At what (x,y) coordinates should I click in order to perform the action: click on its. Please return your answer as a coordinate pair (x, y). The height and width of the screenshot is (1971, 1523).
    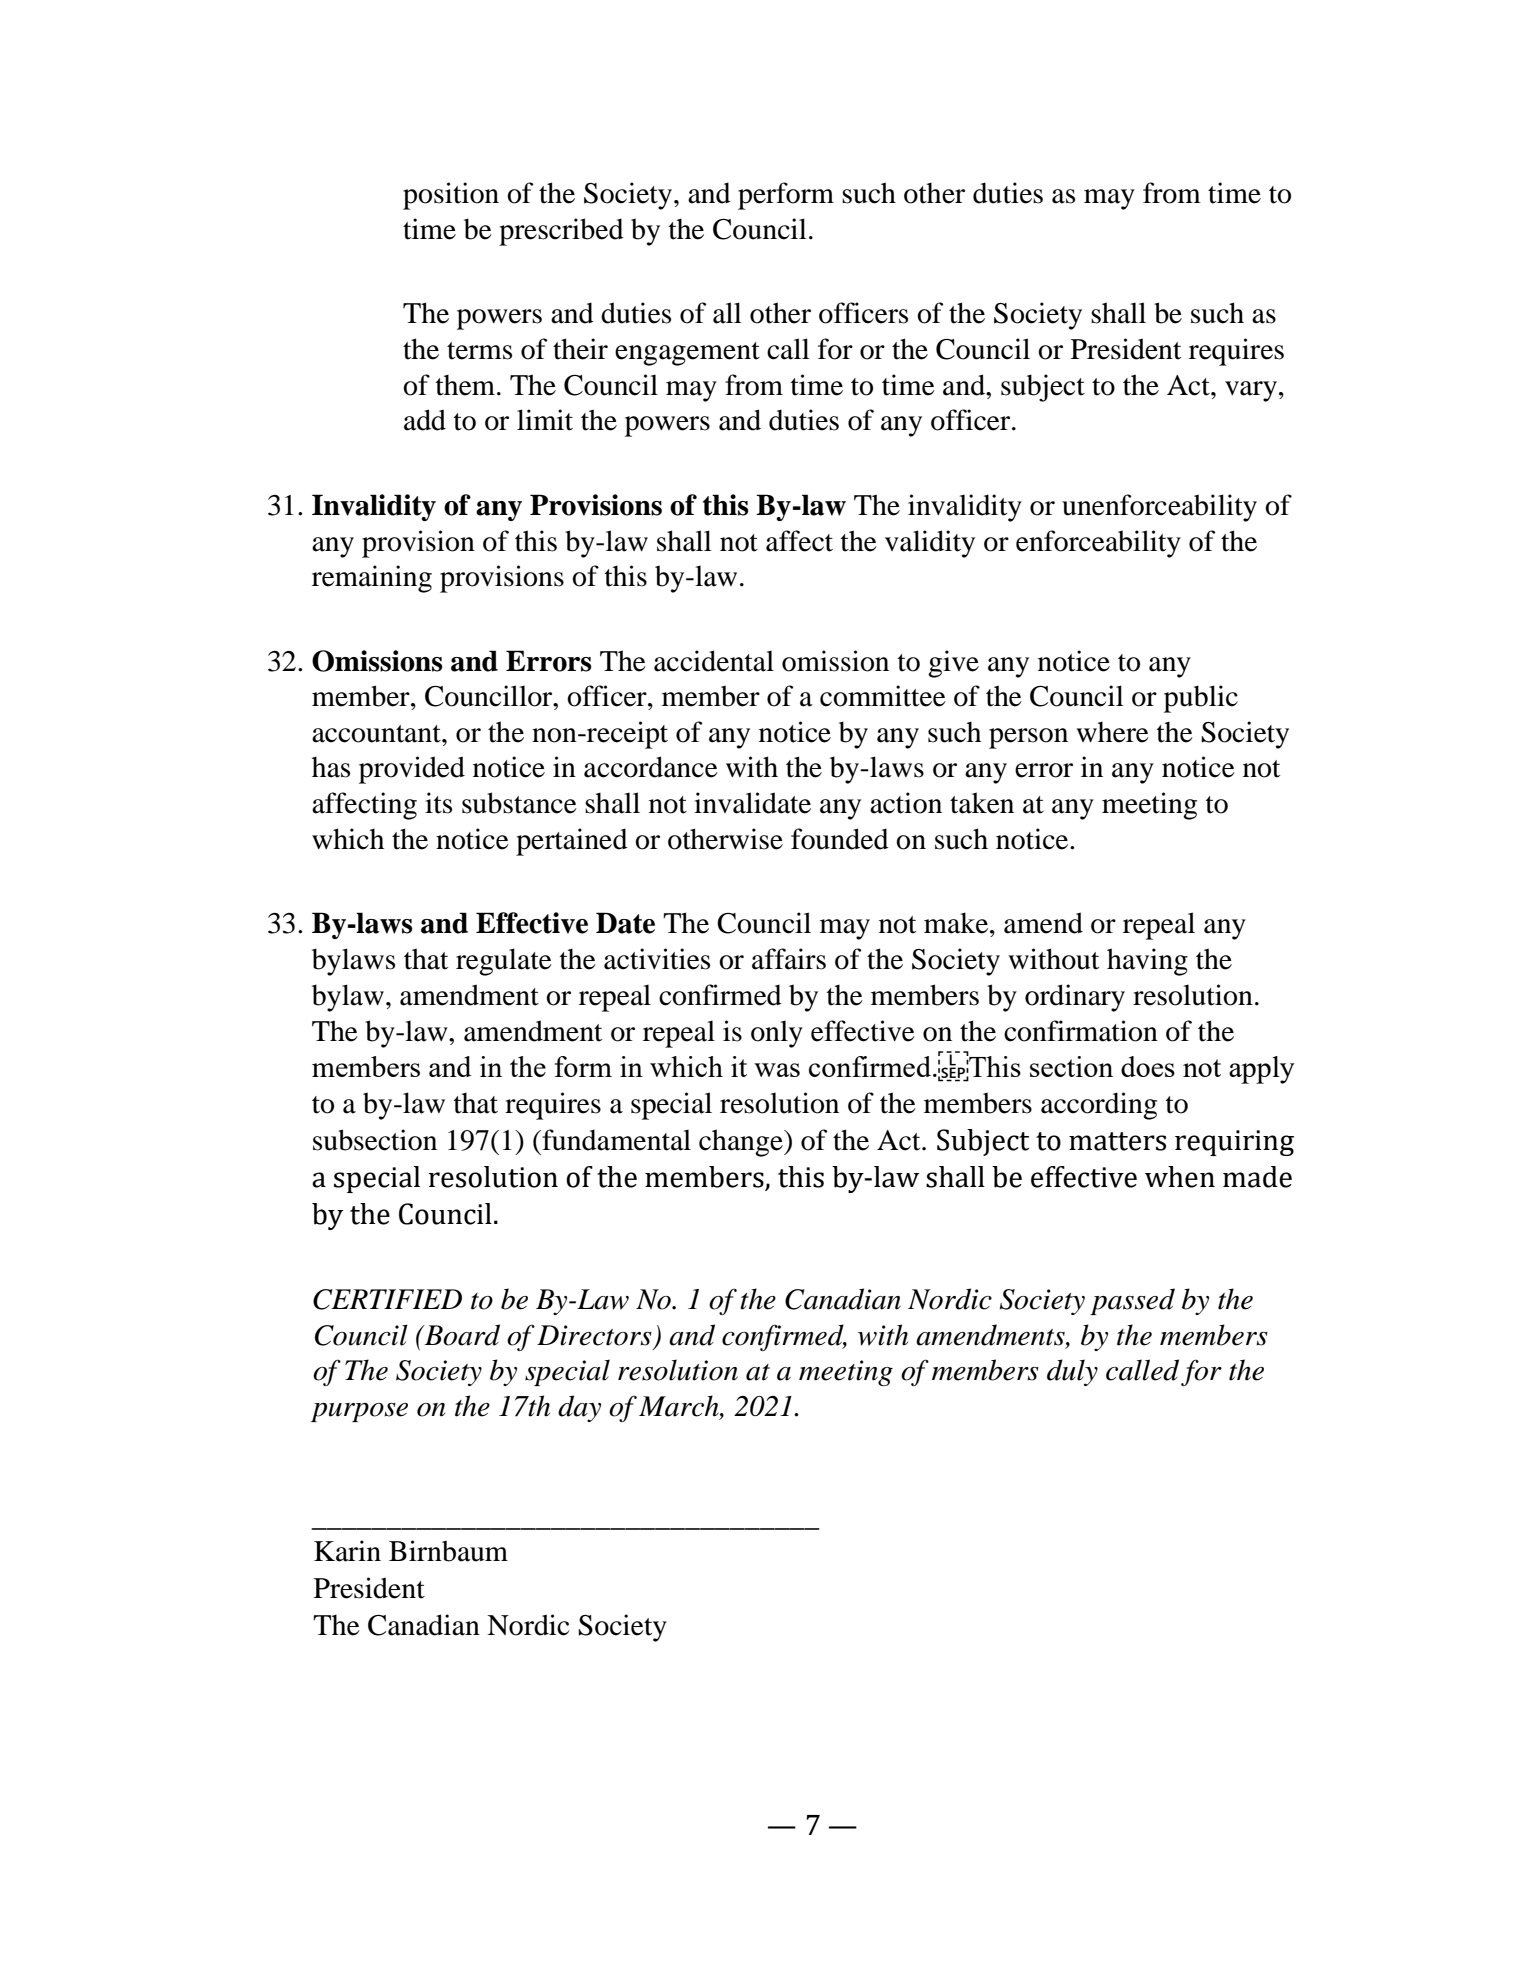
    Looking at the image, I should click on (438, 803).
